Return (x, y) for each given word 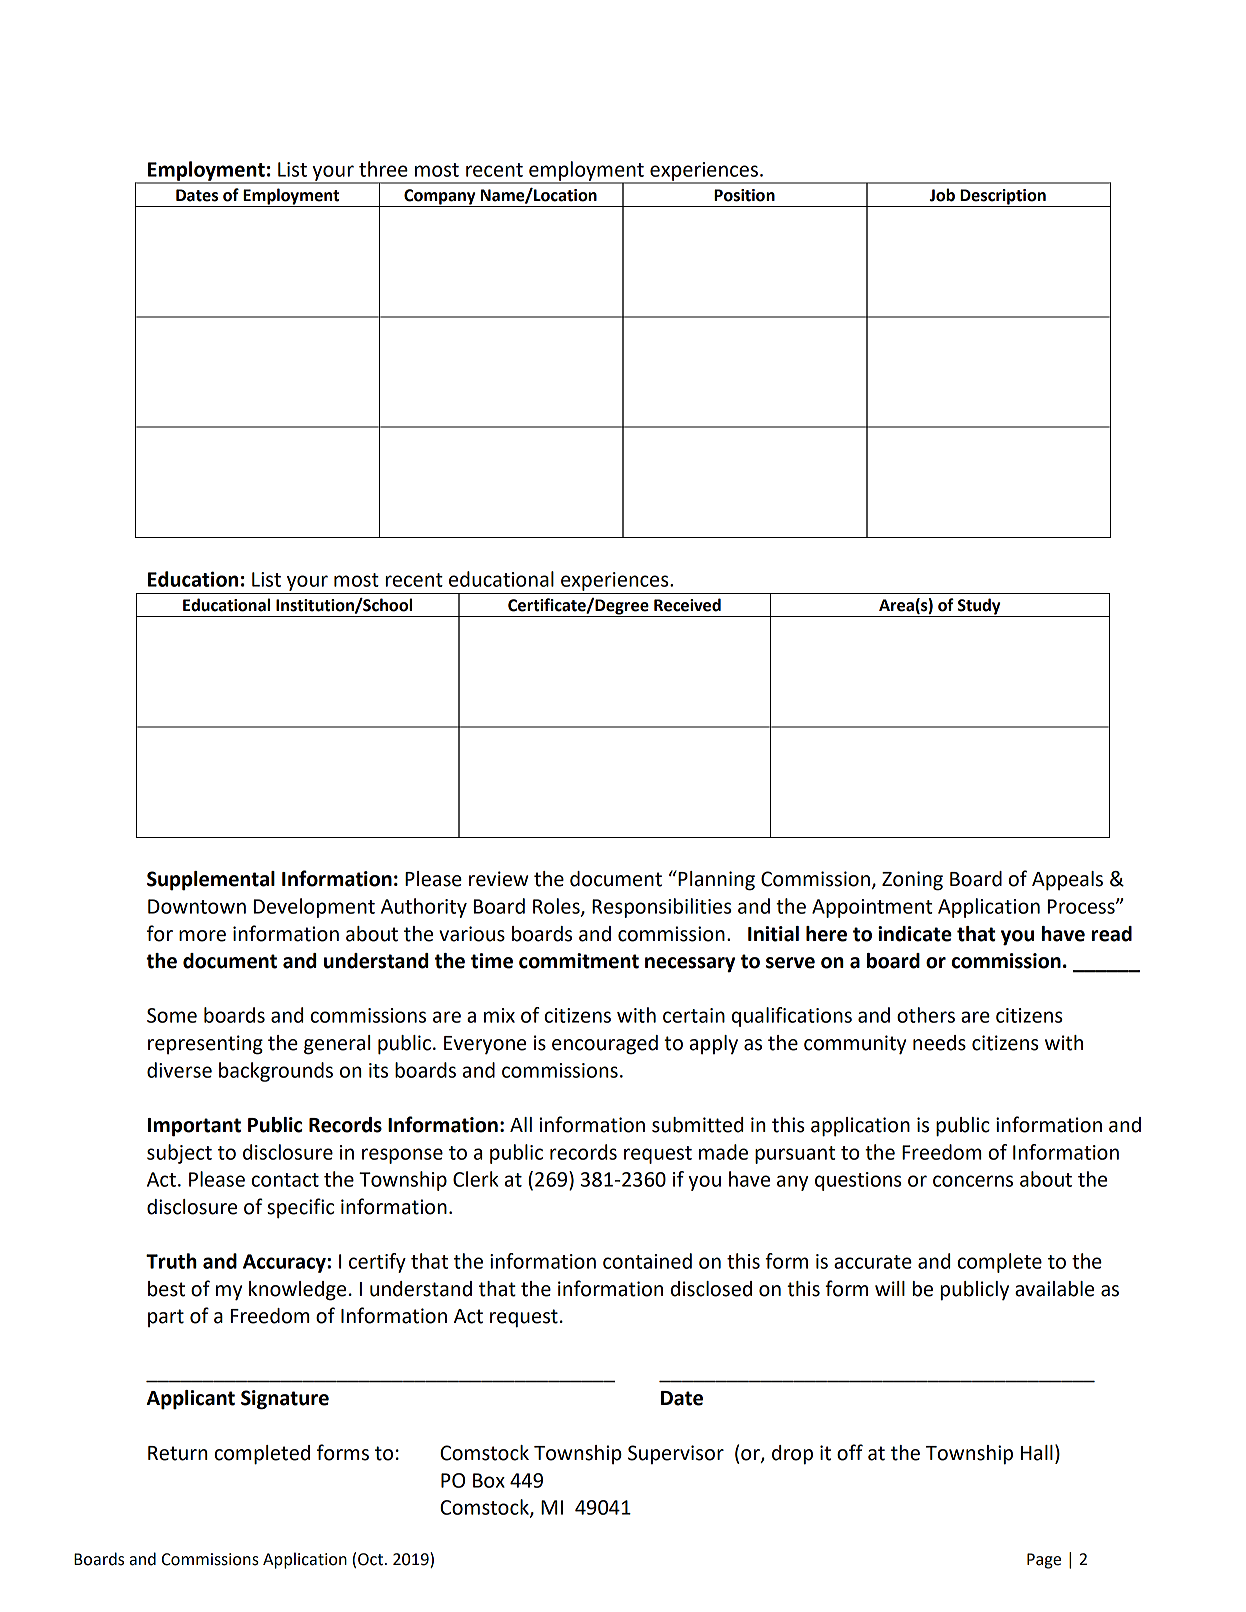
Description (1003, 198)
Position (744, 195)
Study (979, 607)
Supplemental (211, 881)
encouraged (605, 1045)
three (383, 169)
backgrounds (276, 1072)
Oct (370, 1559)
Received (687, 605)
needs (939, 1043)
